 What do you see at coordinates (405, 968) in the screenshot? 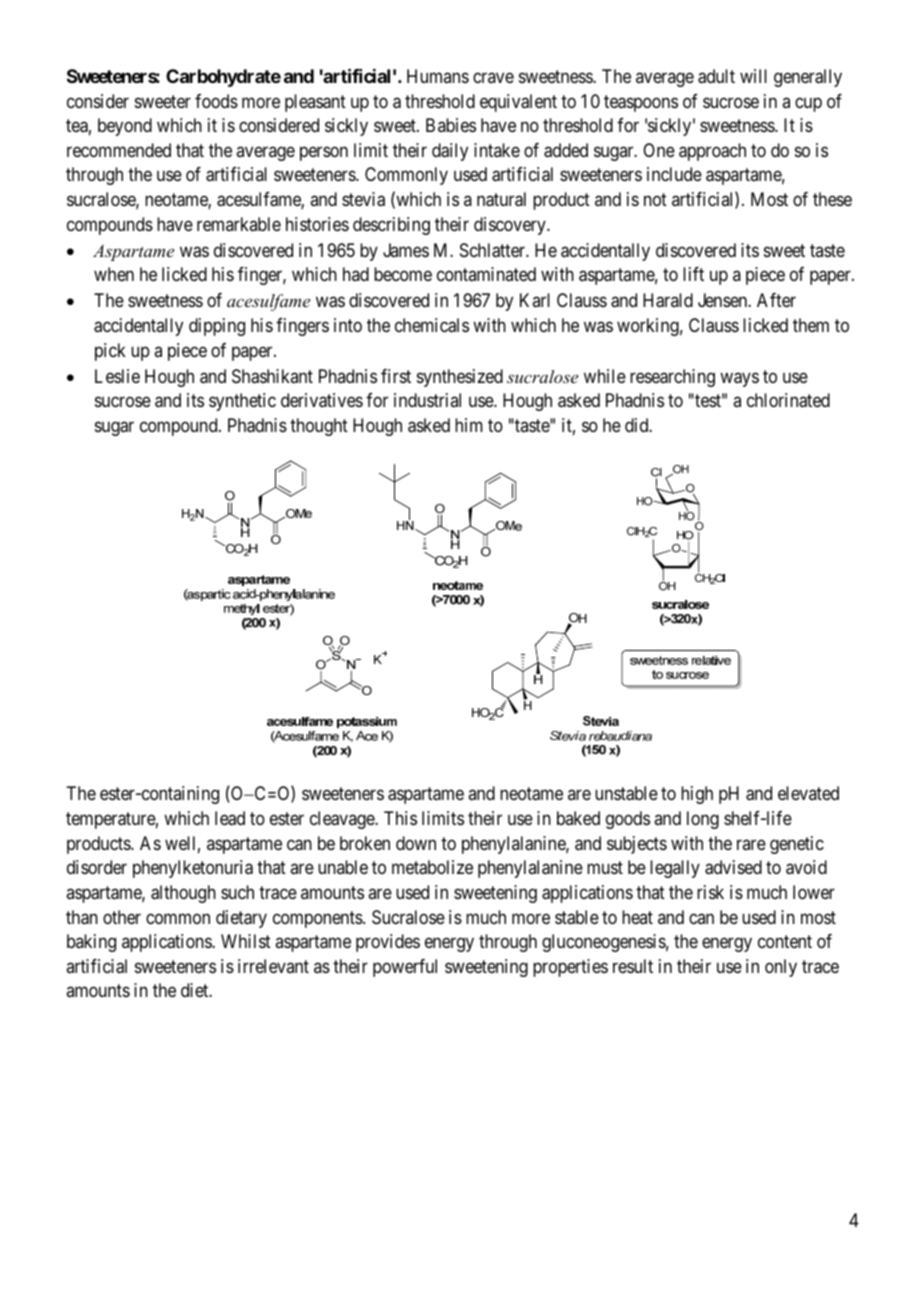
I see `powerful` at bounding box center [405, 968].
